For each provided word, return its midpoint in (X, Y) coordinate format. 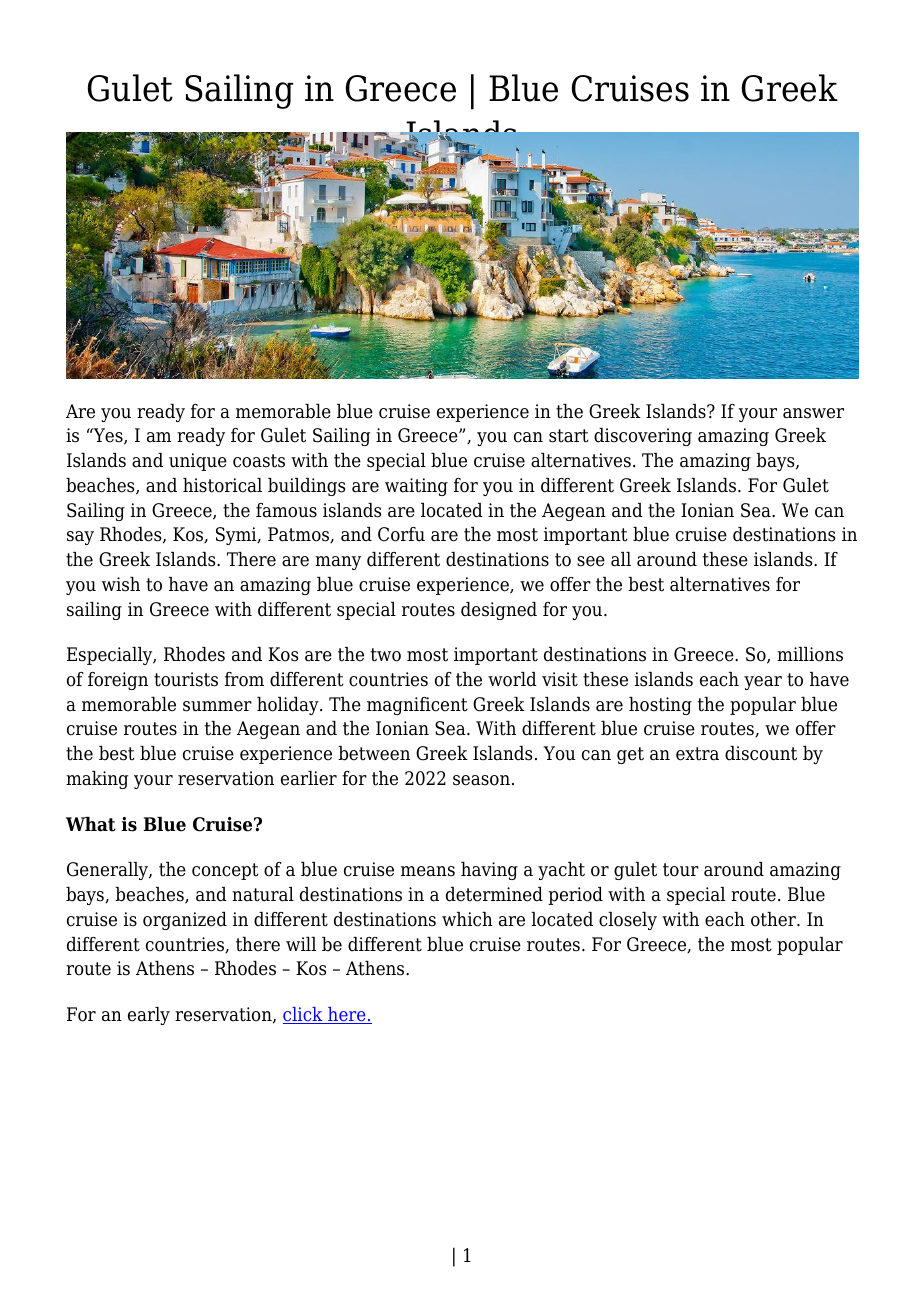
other (774, 919)
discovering (643, 437)
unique (198, 462)
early (149, 1016)
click (304, 1015)
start (569, 436)
